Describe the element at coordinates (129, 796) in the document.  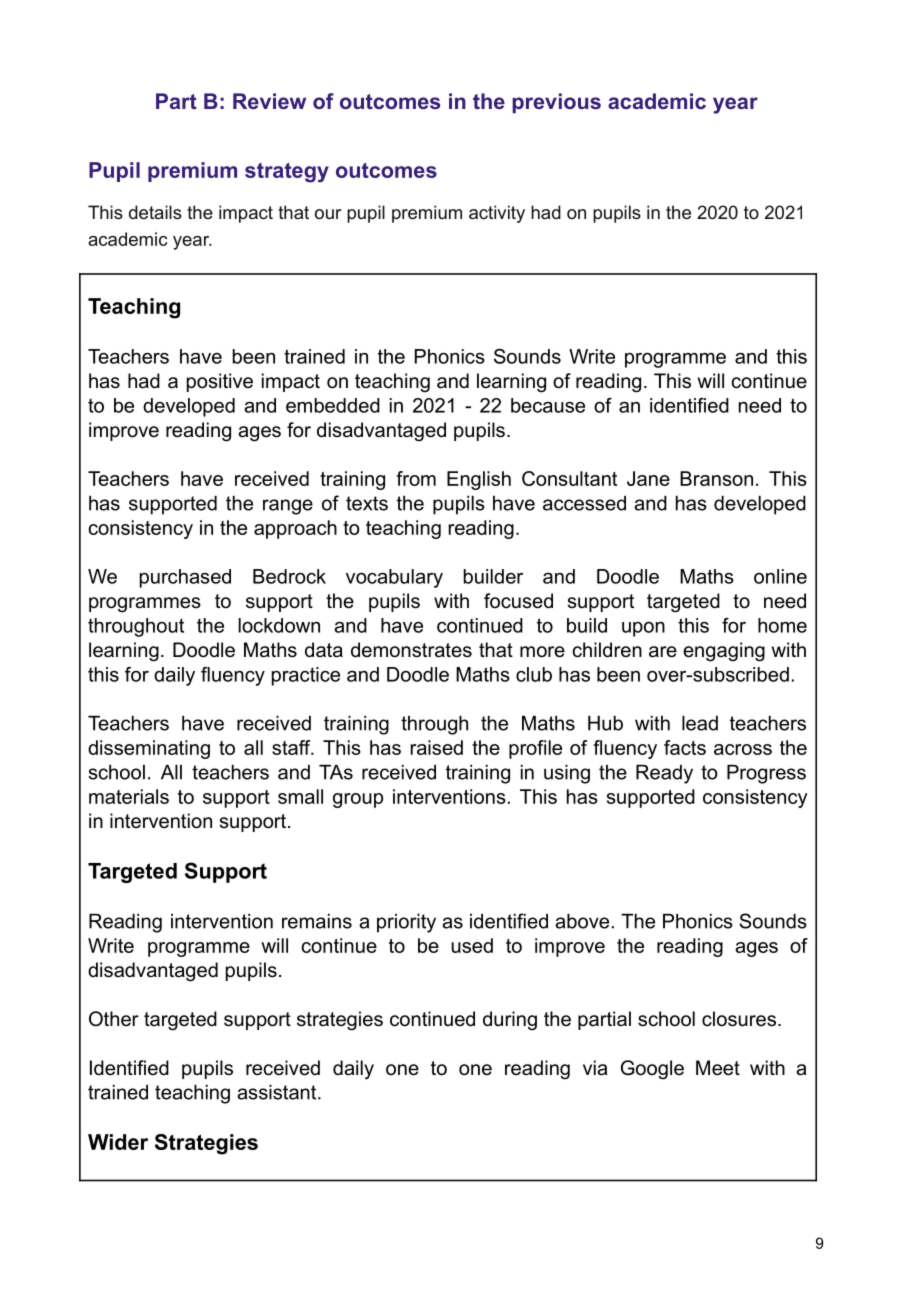
I see `materials` at that location.
